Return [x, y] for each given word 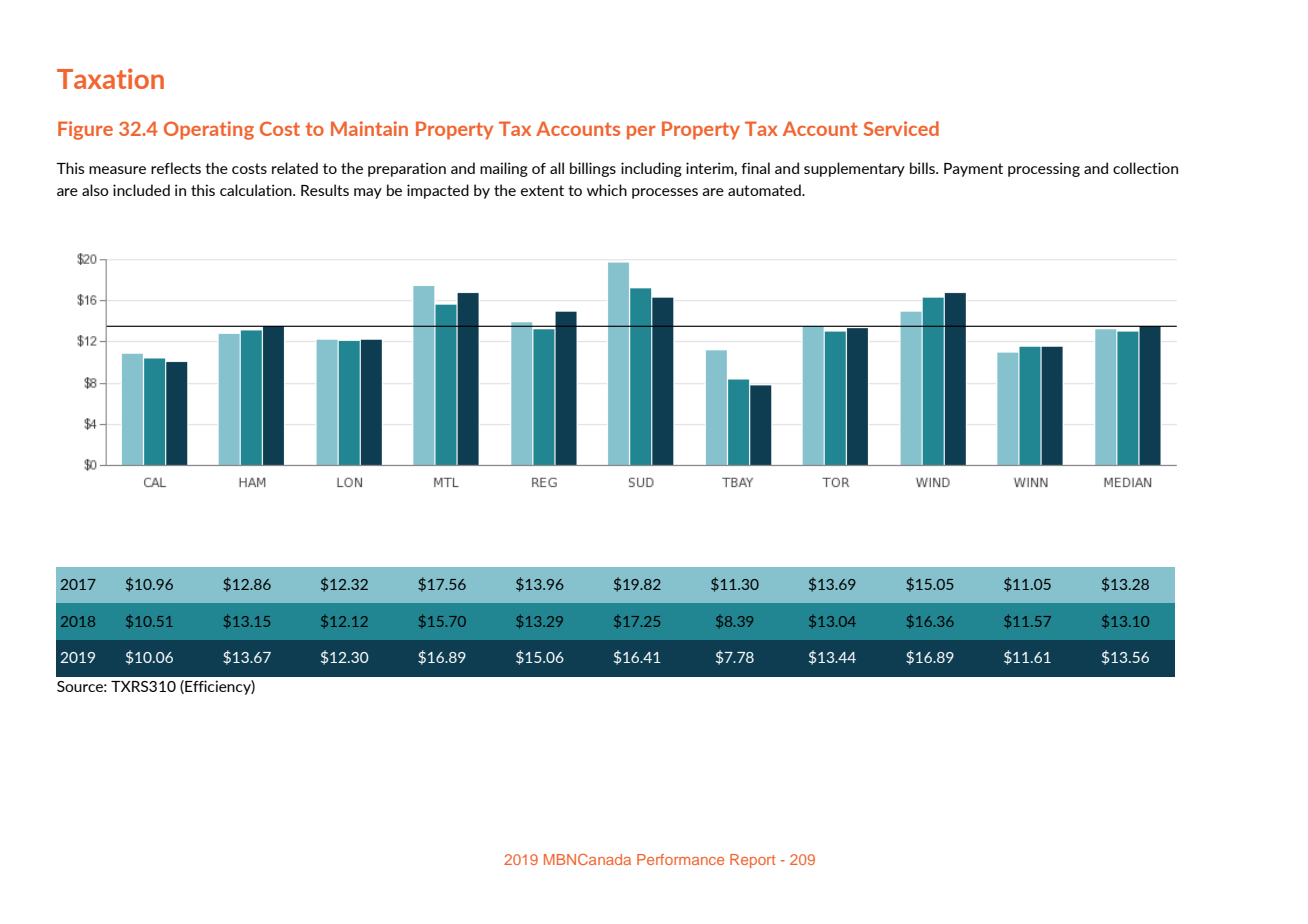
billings [593, 169]
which [607, 190]
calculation [257, 190]
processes [665, 193]
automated [765, 190]
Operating [209, 130]
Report [752, 861]
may [368, 193]
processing [1044, 169]
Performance [680, 859]
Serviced [901, 128]
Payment [973, 170]
